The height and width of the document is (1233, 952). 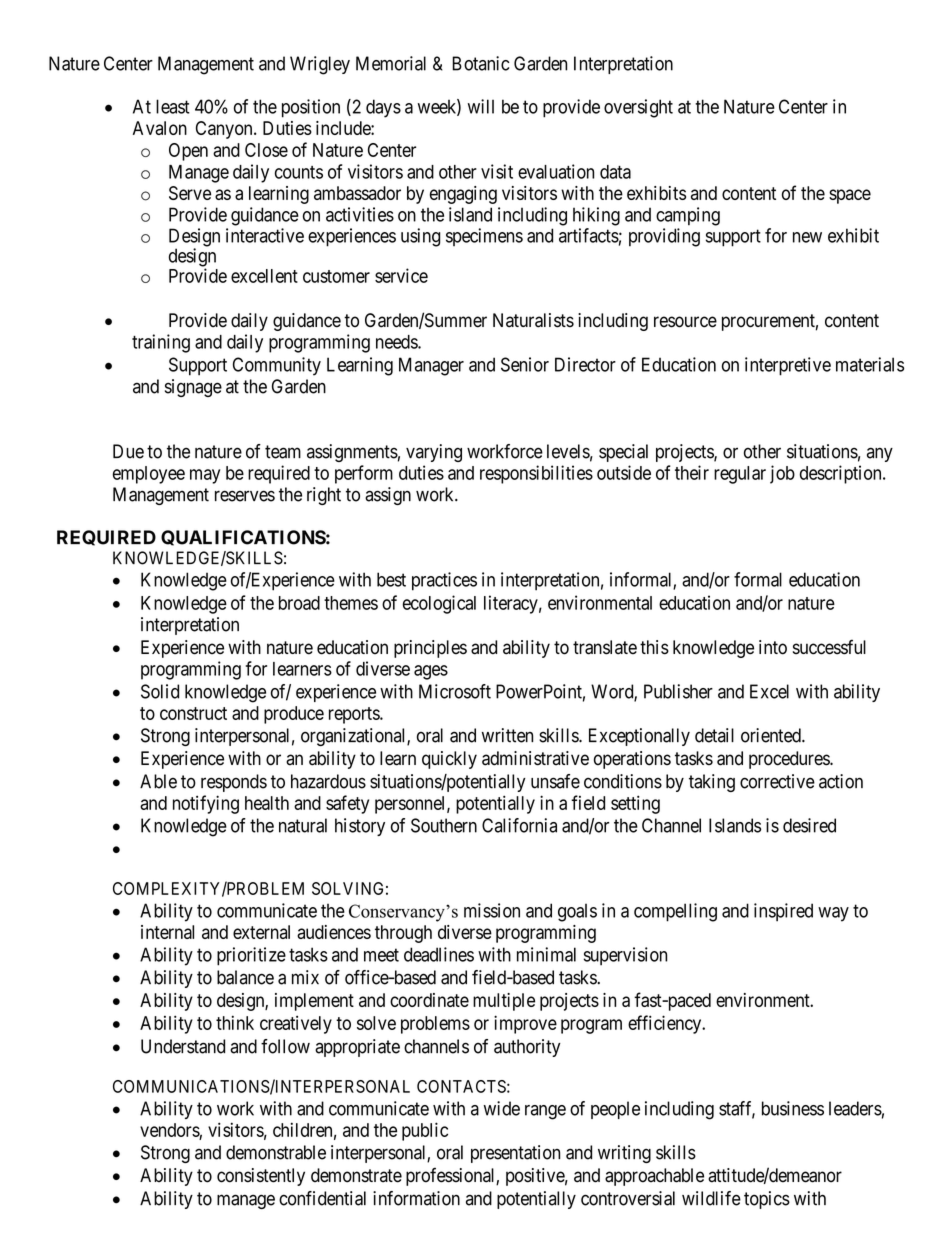 What do you see at coordinates (638, 108) in the document?
I see `oversight` at bounding box center [638, 108].
